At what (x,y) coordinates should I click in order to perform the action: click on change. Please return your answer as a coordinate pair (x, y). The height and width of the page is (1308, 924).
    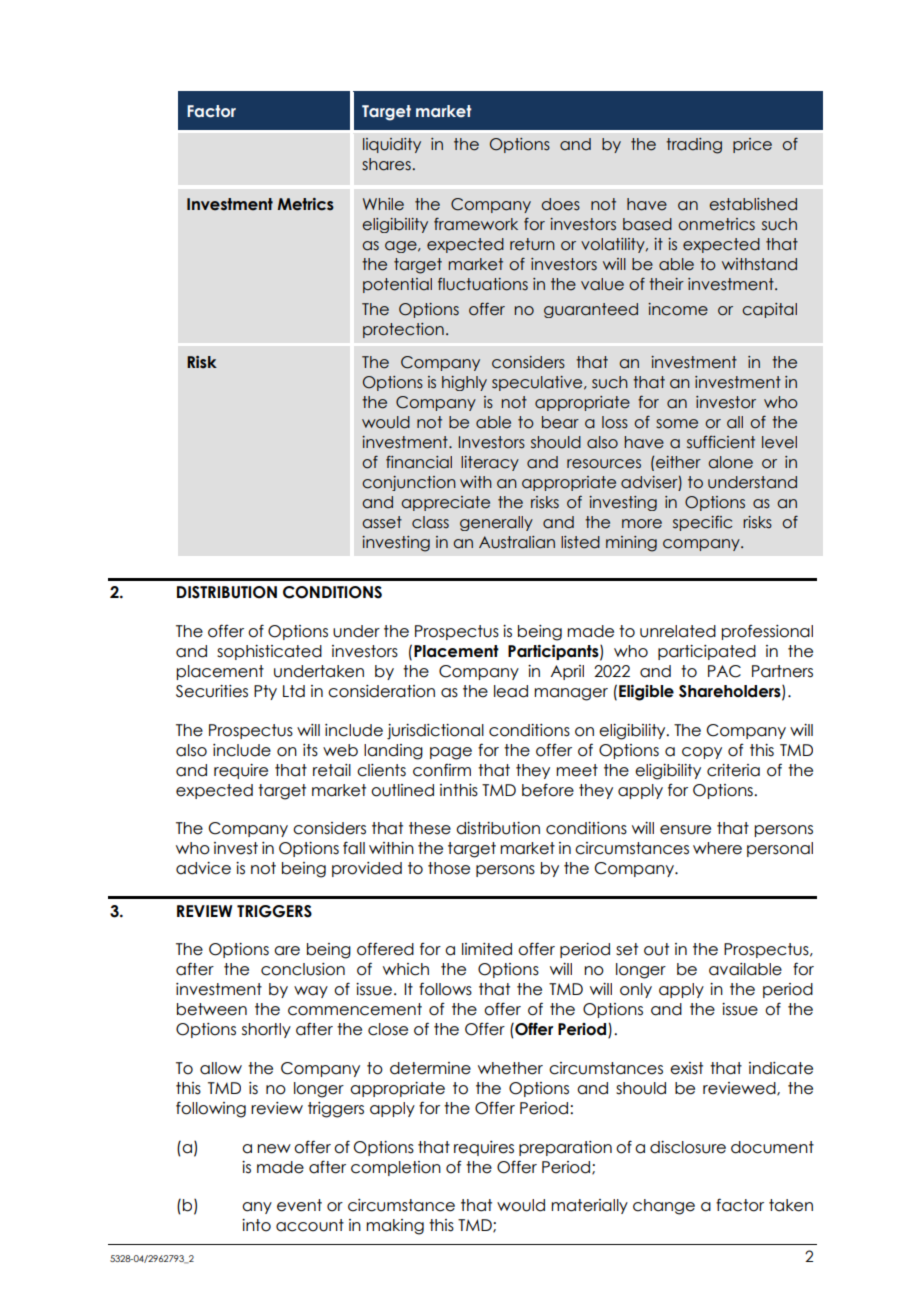
    Looking at the image, I should click on (664, 1207).
